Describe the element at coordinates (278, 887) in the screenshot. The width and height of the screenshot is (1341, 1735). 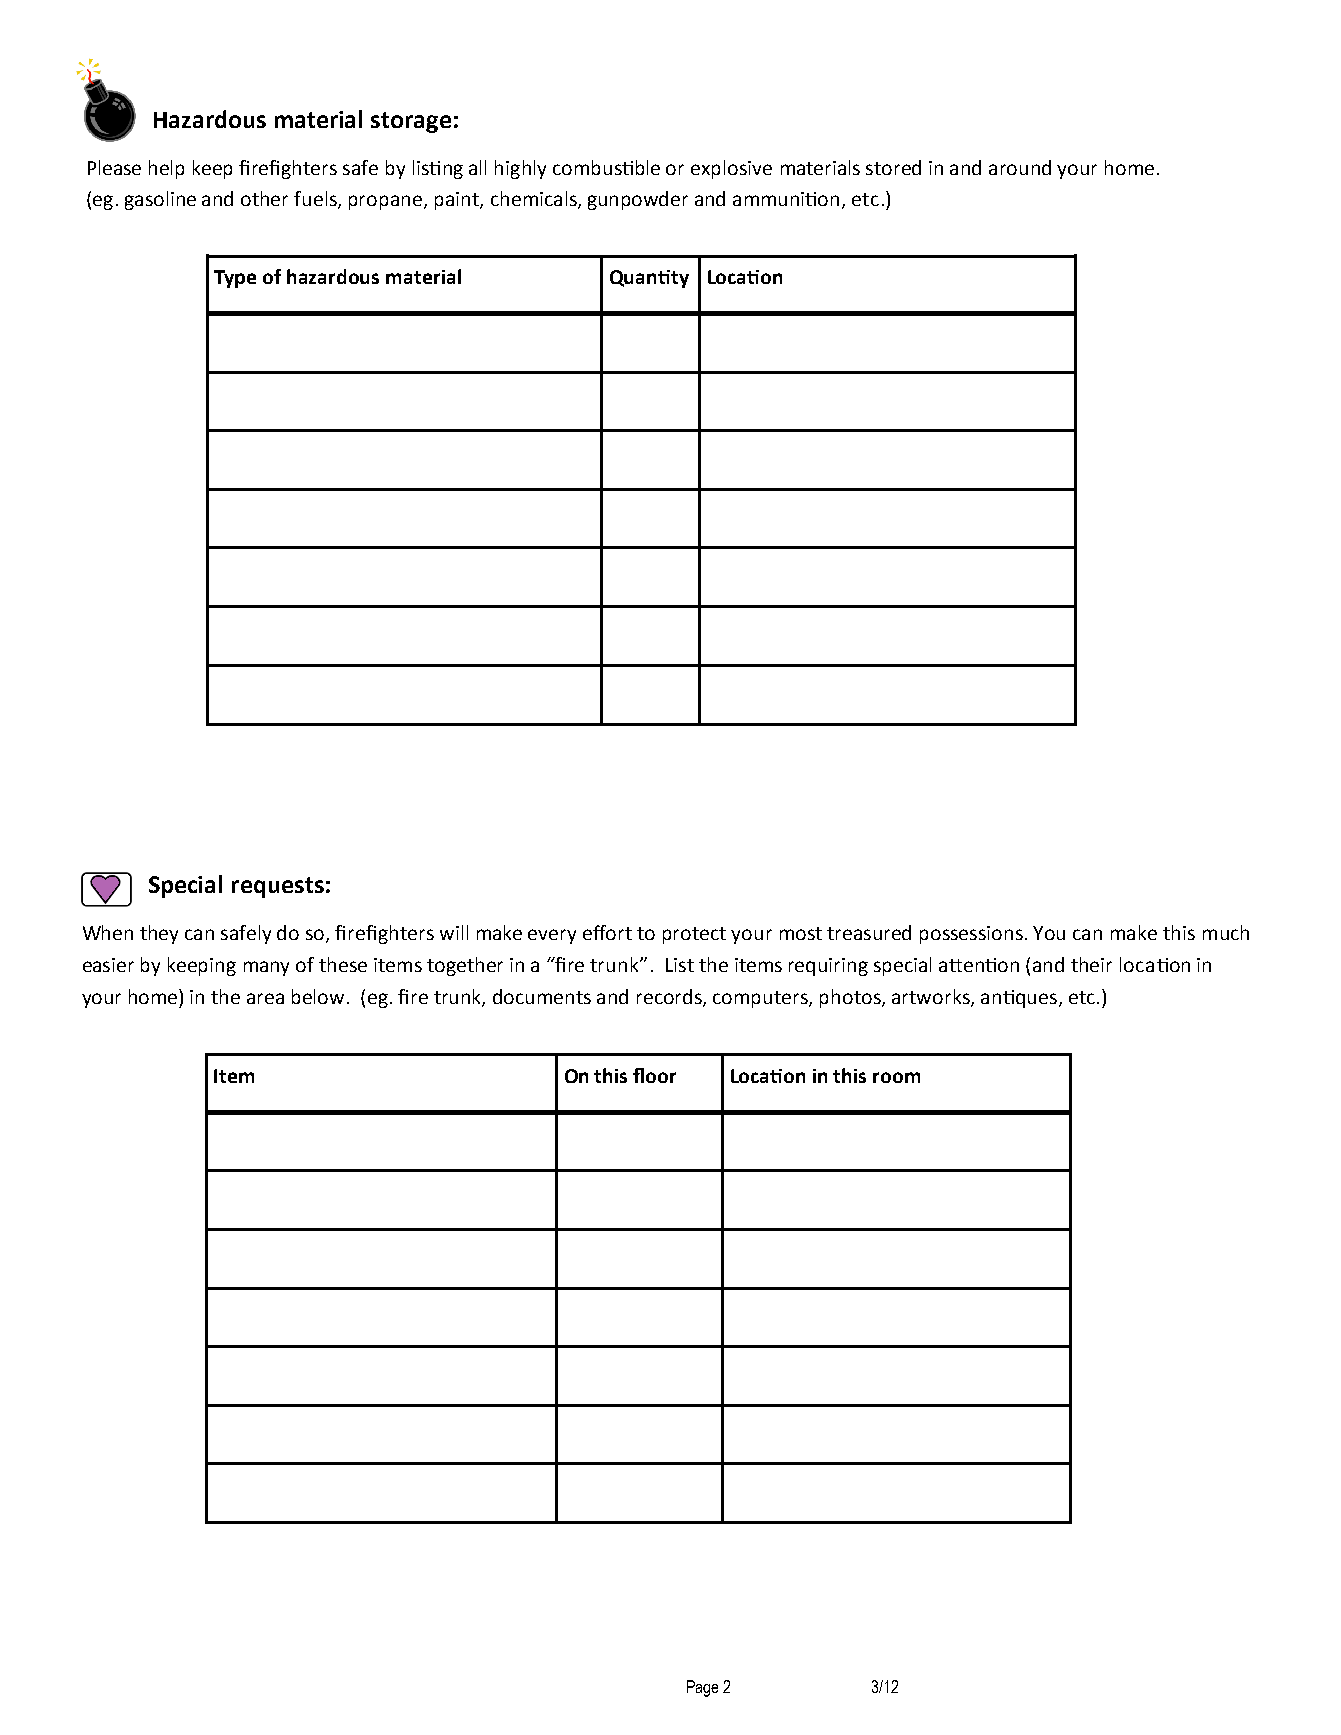
I see `requests` at that location.
